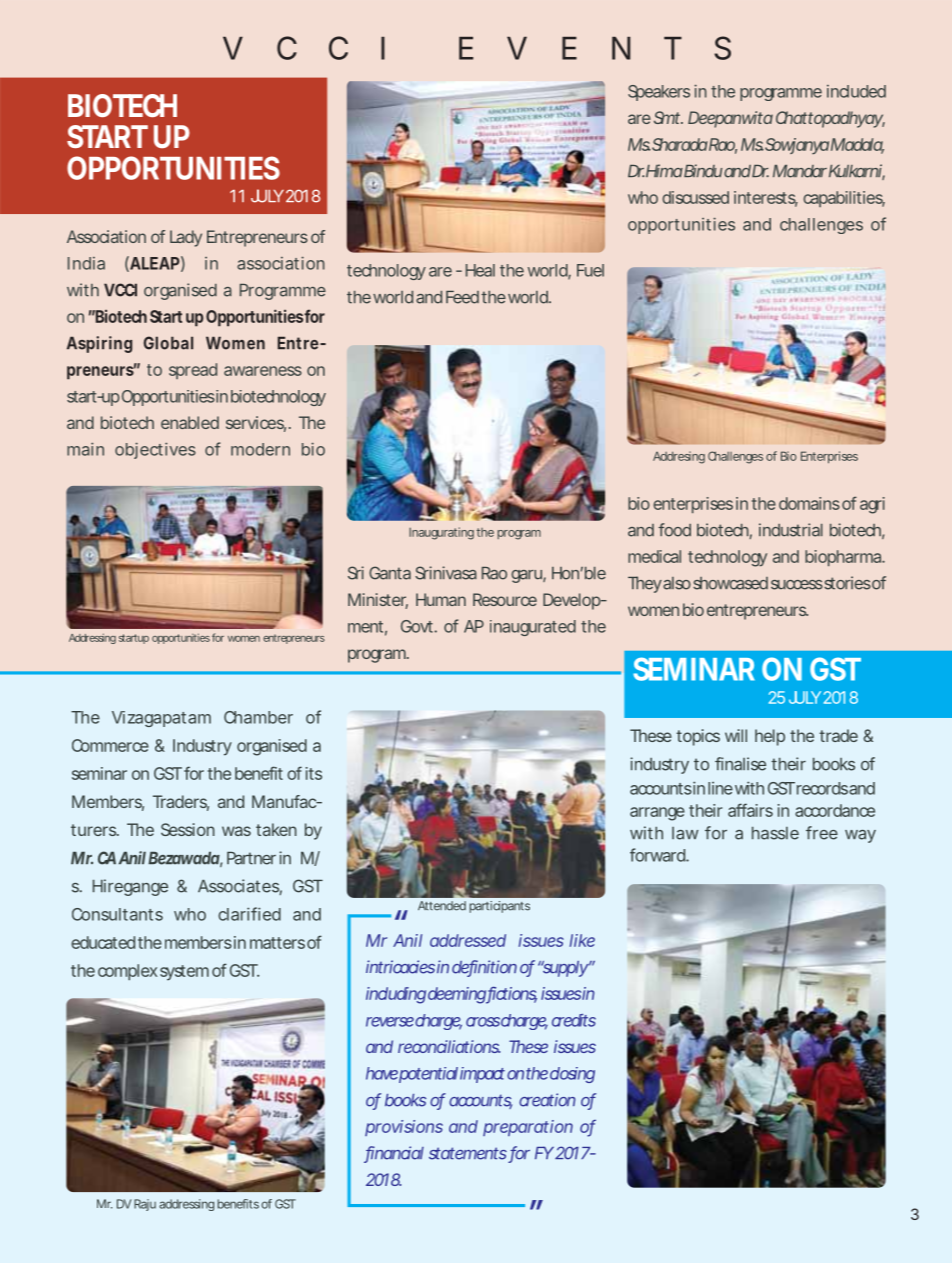 This page has width=952, height=1263. What do you see at coordinates (800, 171) in the page?
I see `Mandar` at bounding box center [800, 171].
